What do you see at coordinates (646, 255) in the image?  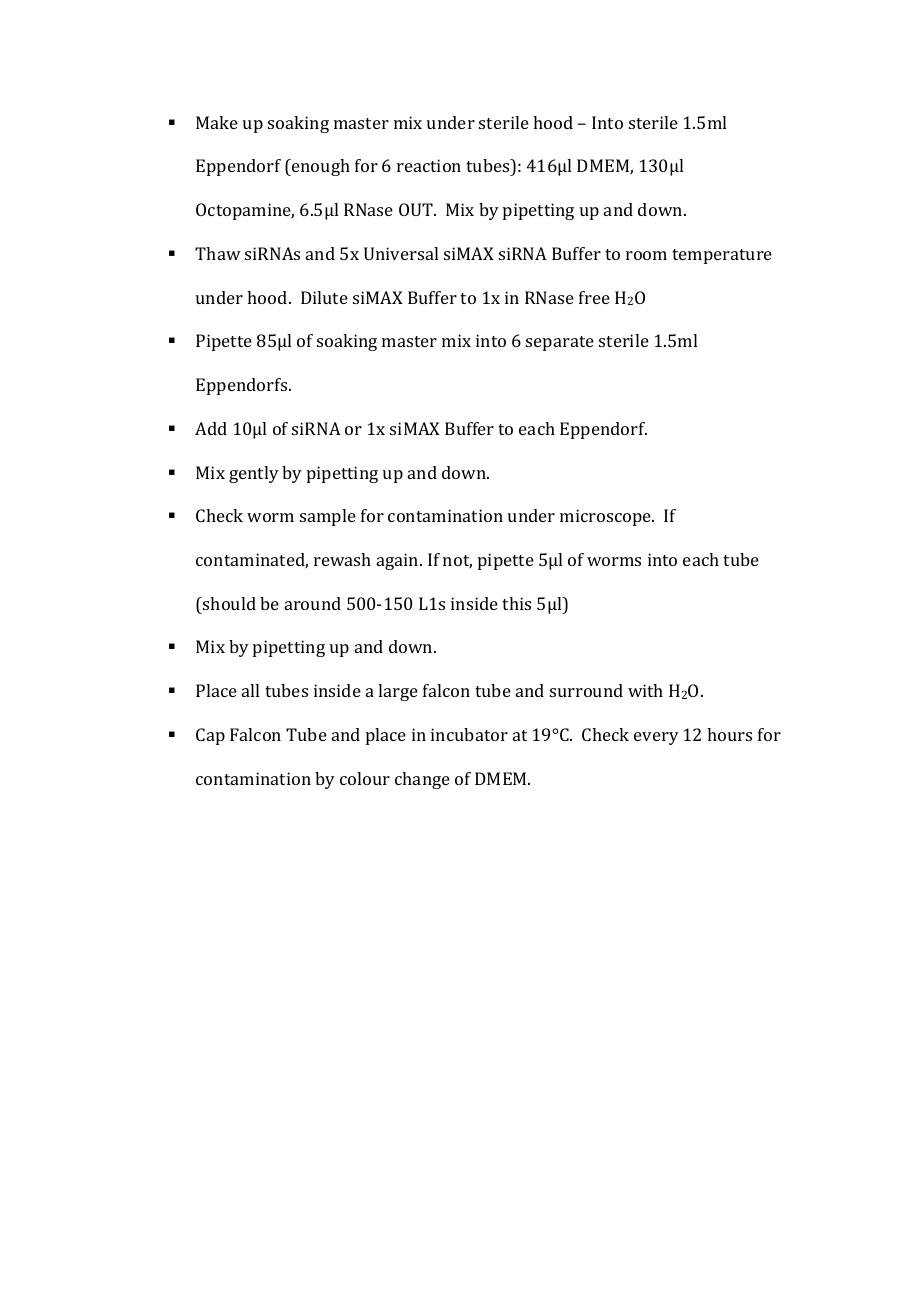 I see `room` at bounding box center [646, 255].
